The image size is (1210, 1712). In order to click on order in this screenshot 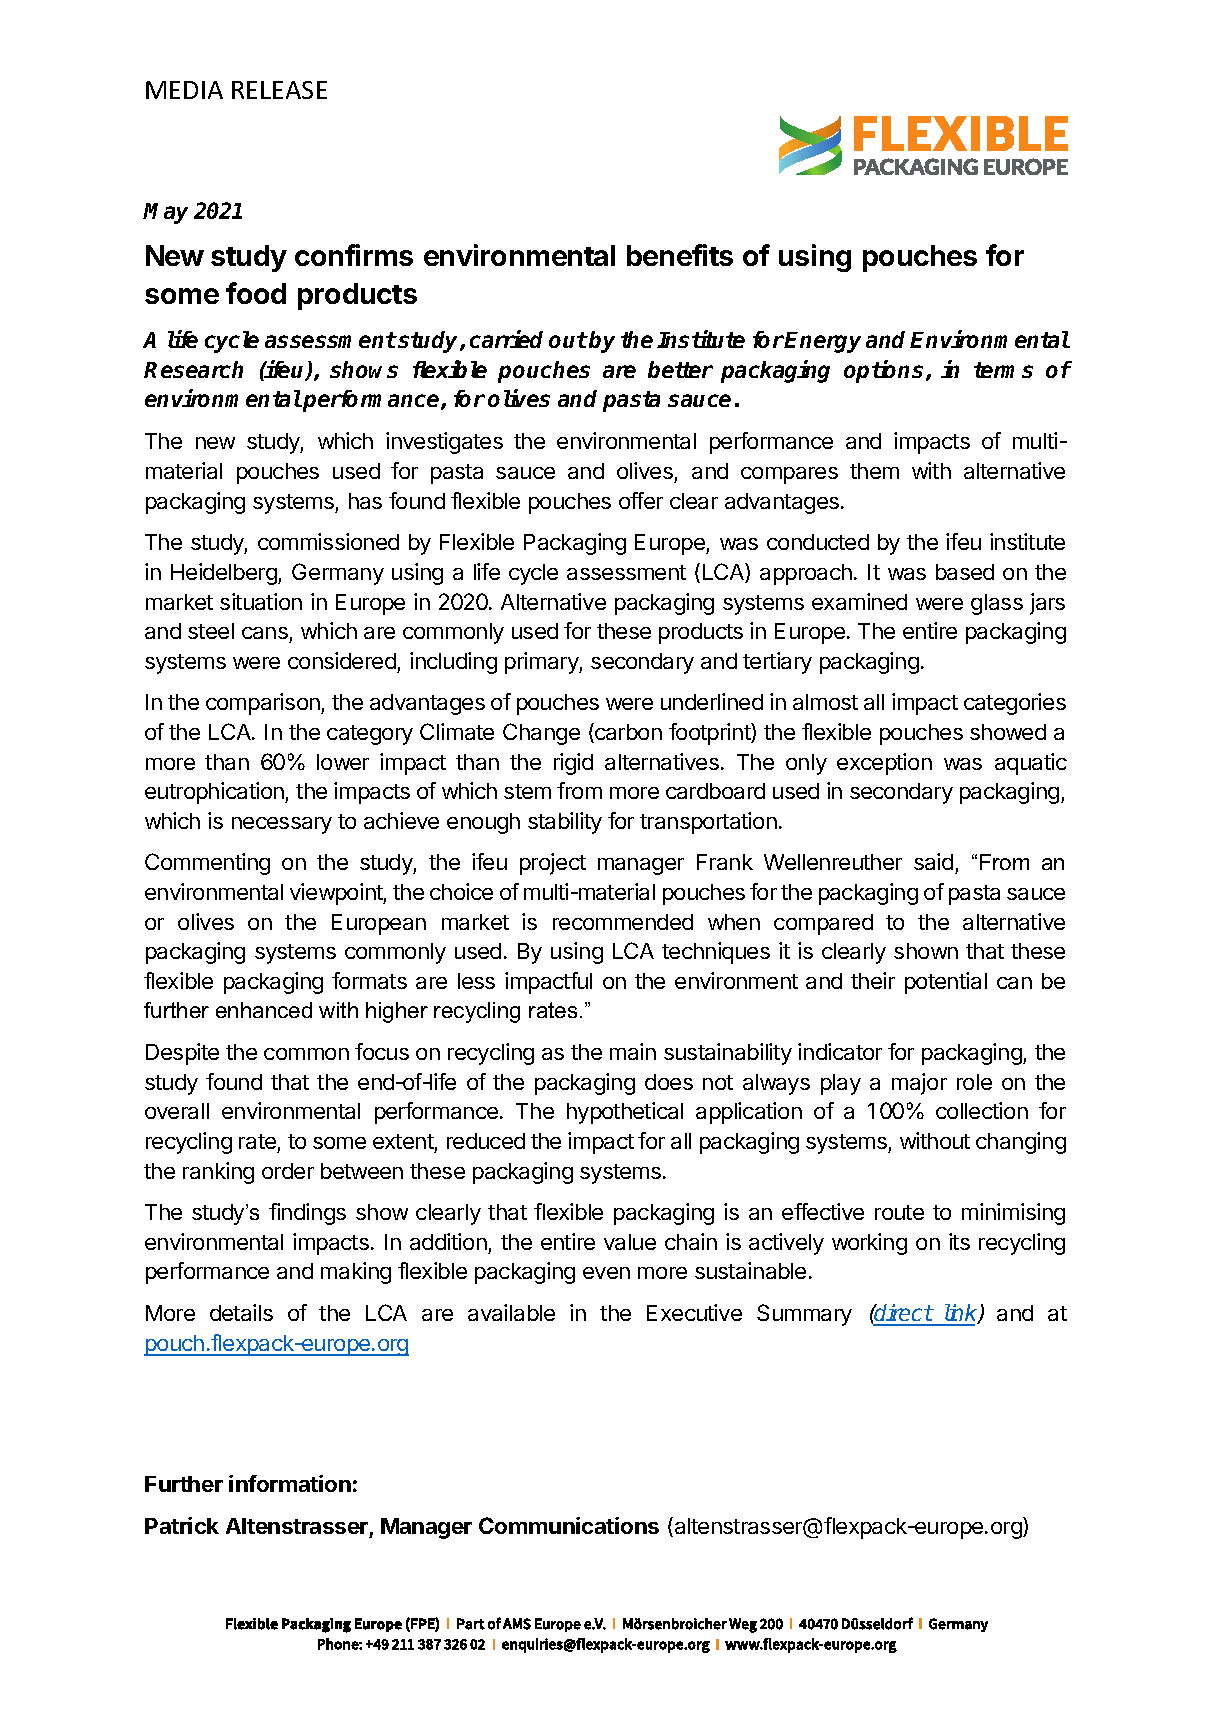, I will do `click(288, 1171)`.
